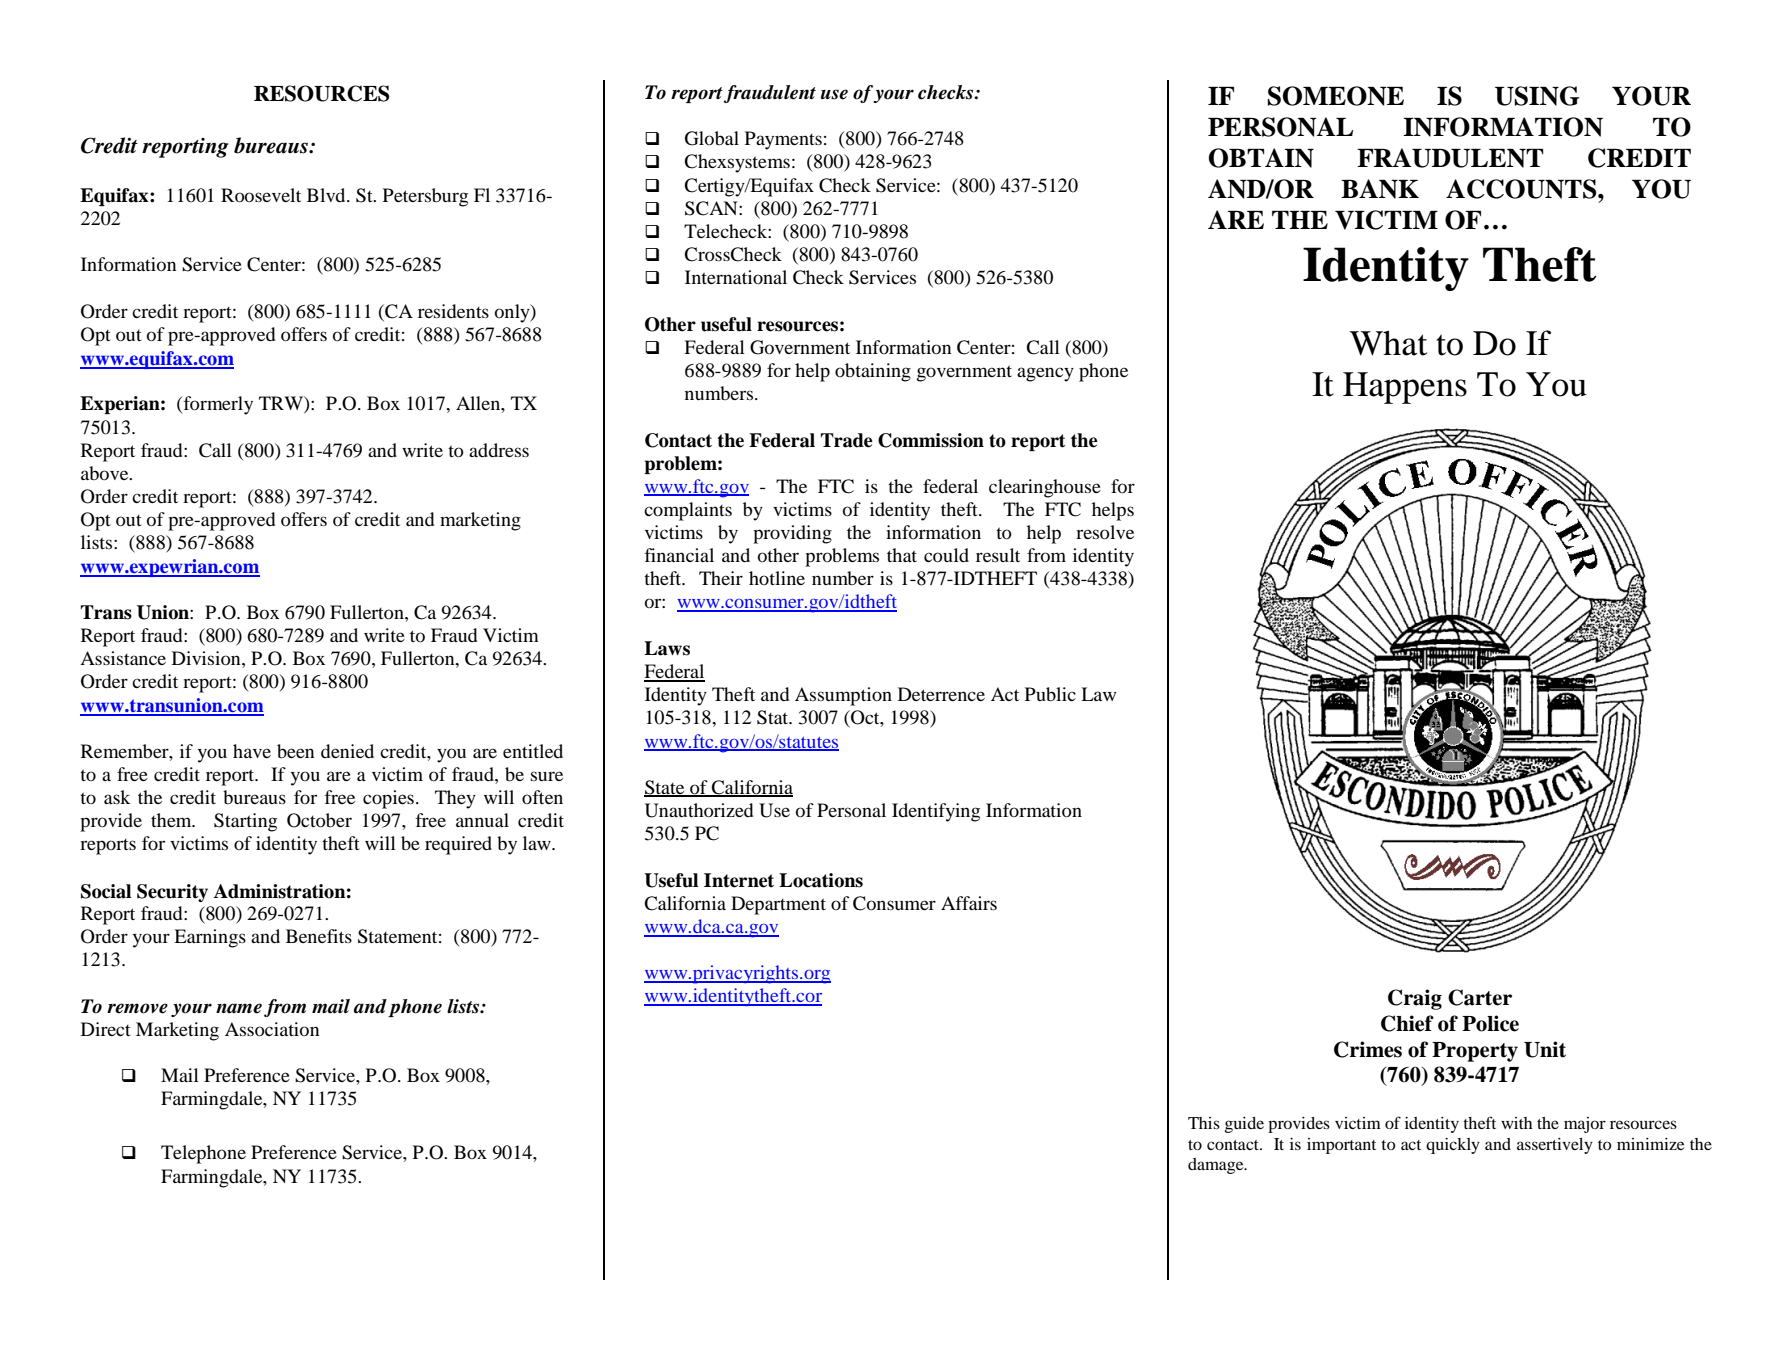 The width and height of the screenshot is (1772, 1370). I want to click on Association, so click(272, 1029).
